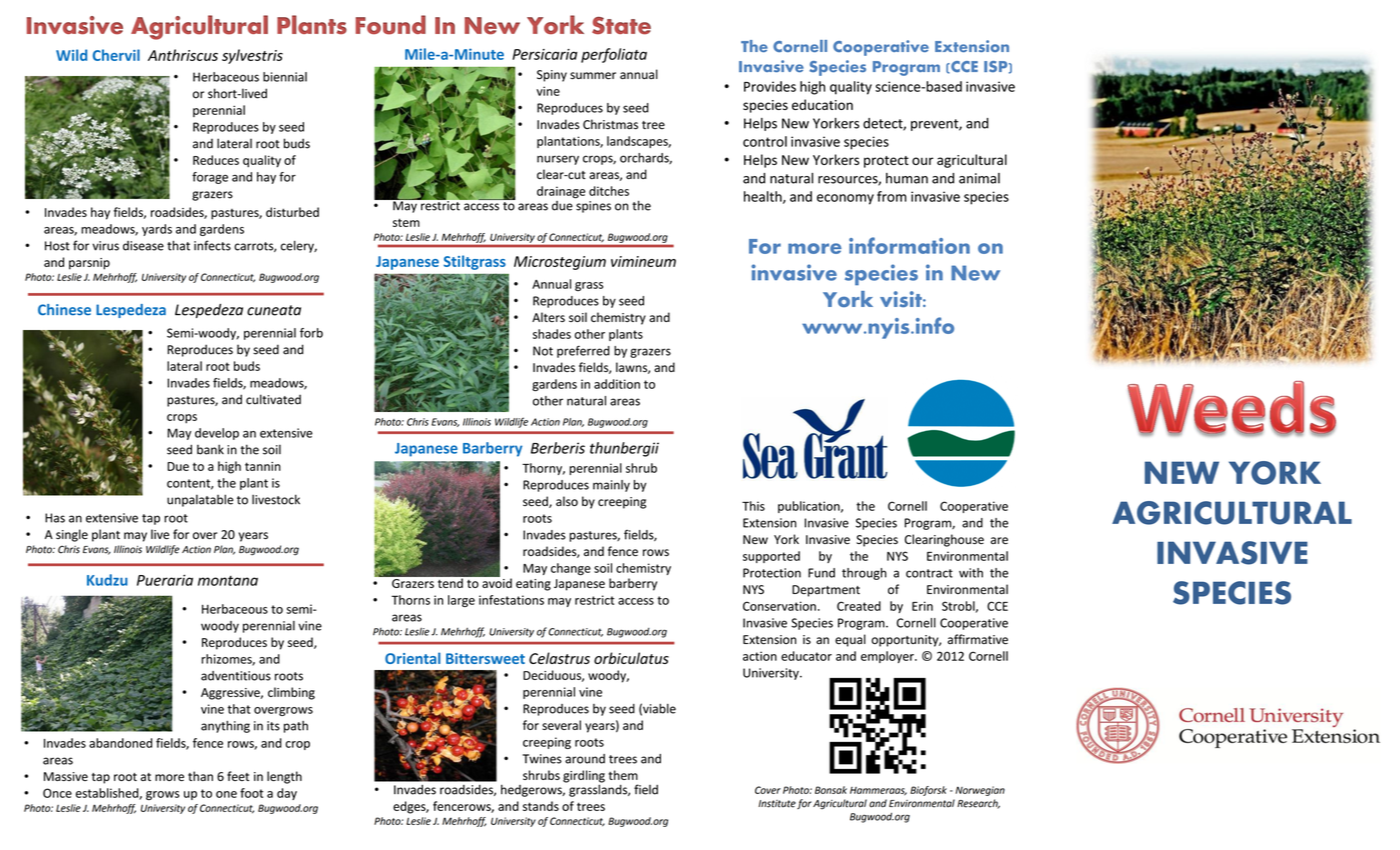  I want to click on Institute, so click(777, 804).
